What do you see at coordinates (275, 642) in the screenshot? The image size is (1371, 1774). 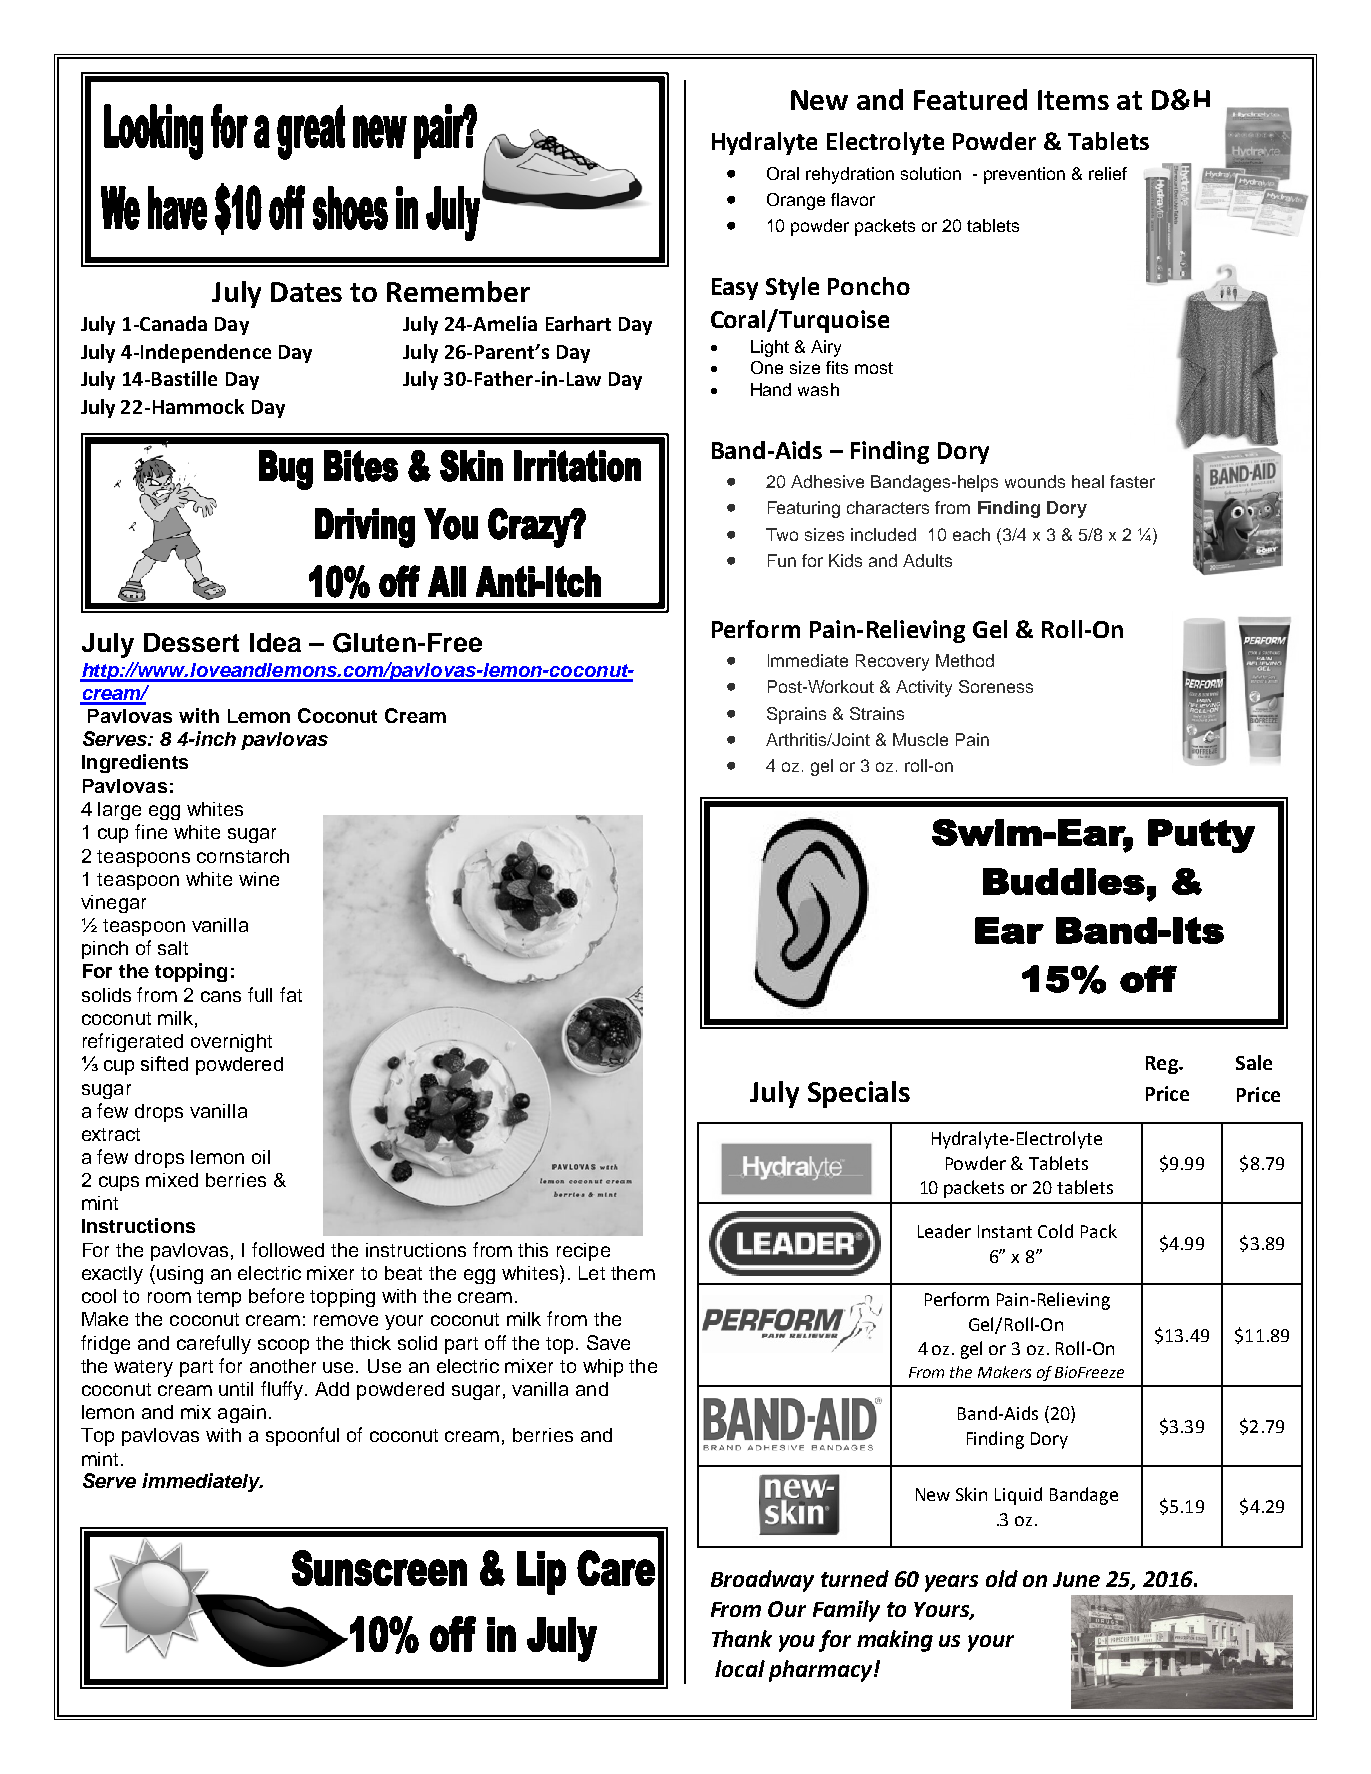 I see `Idea` at bounding box center [275, 642].
